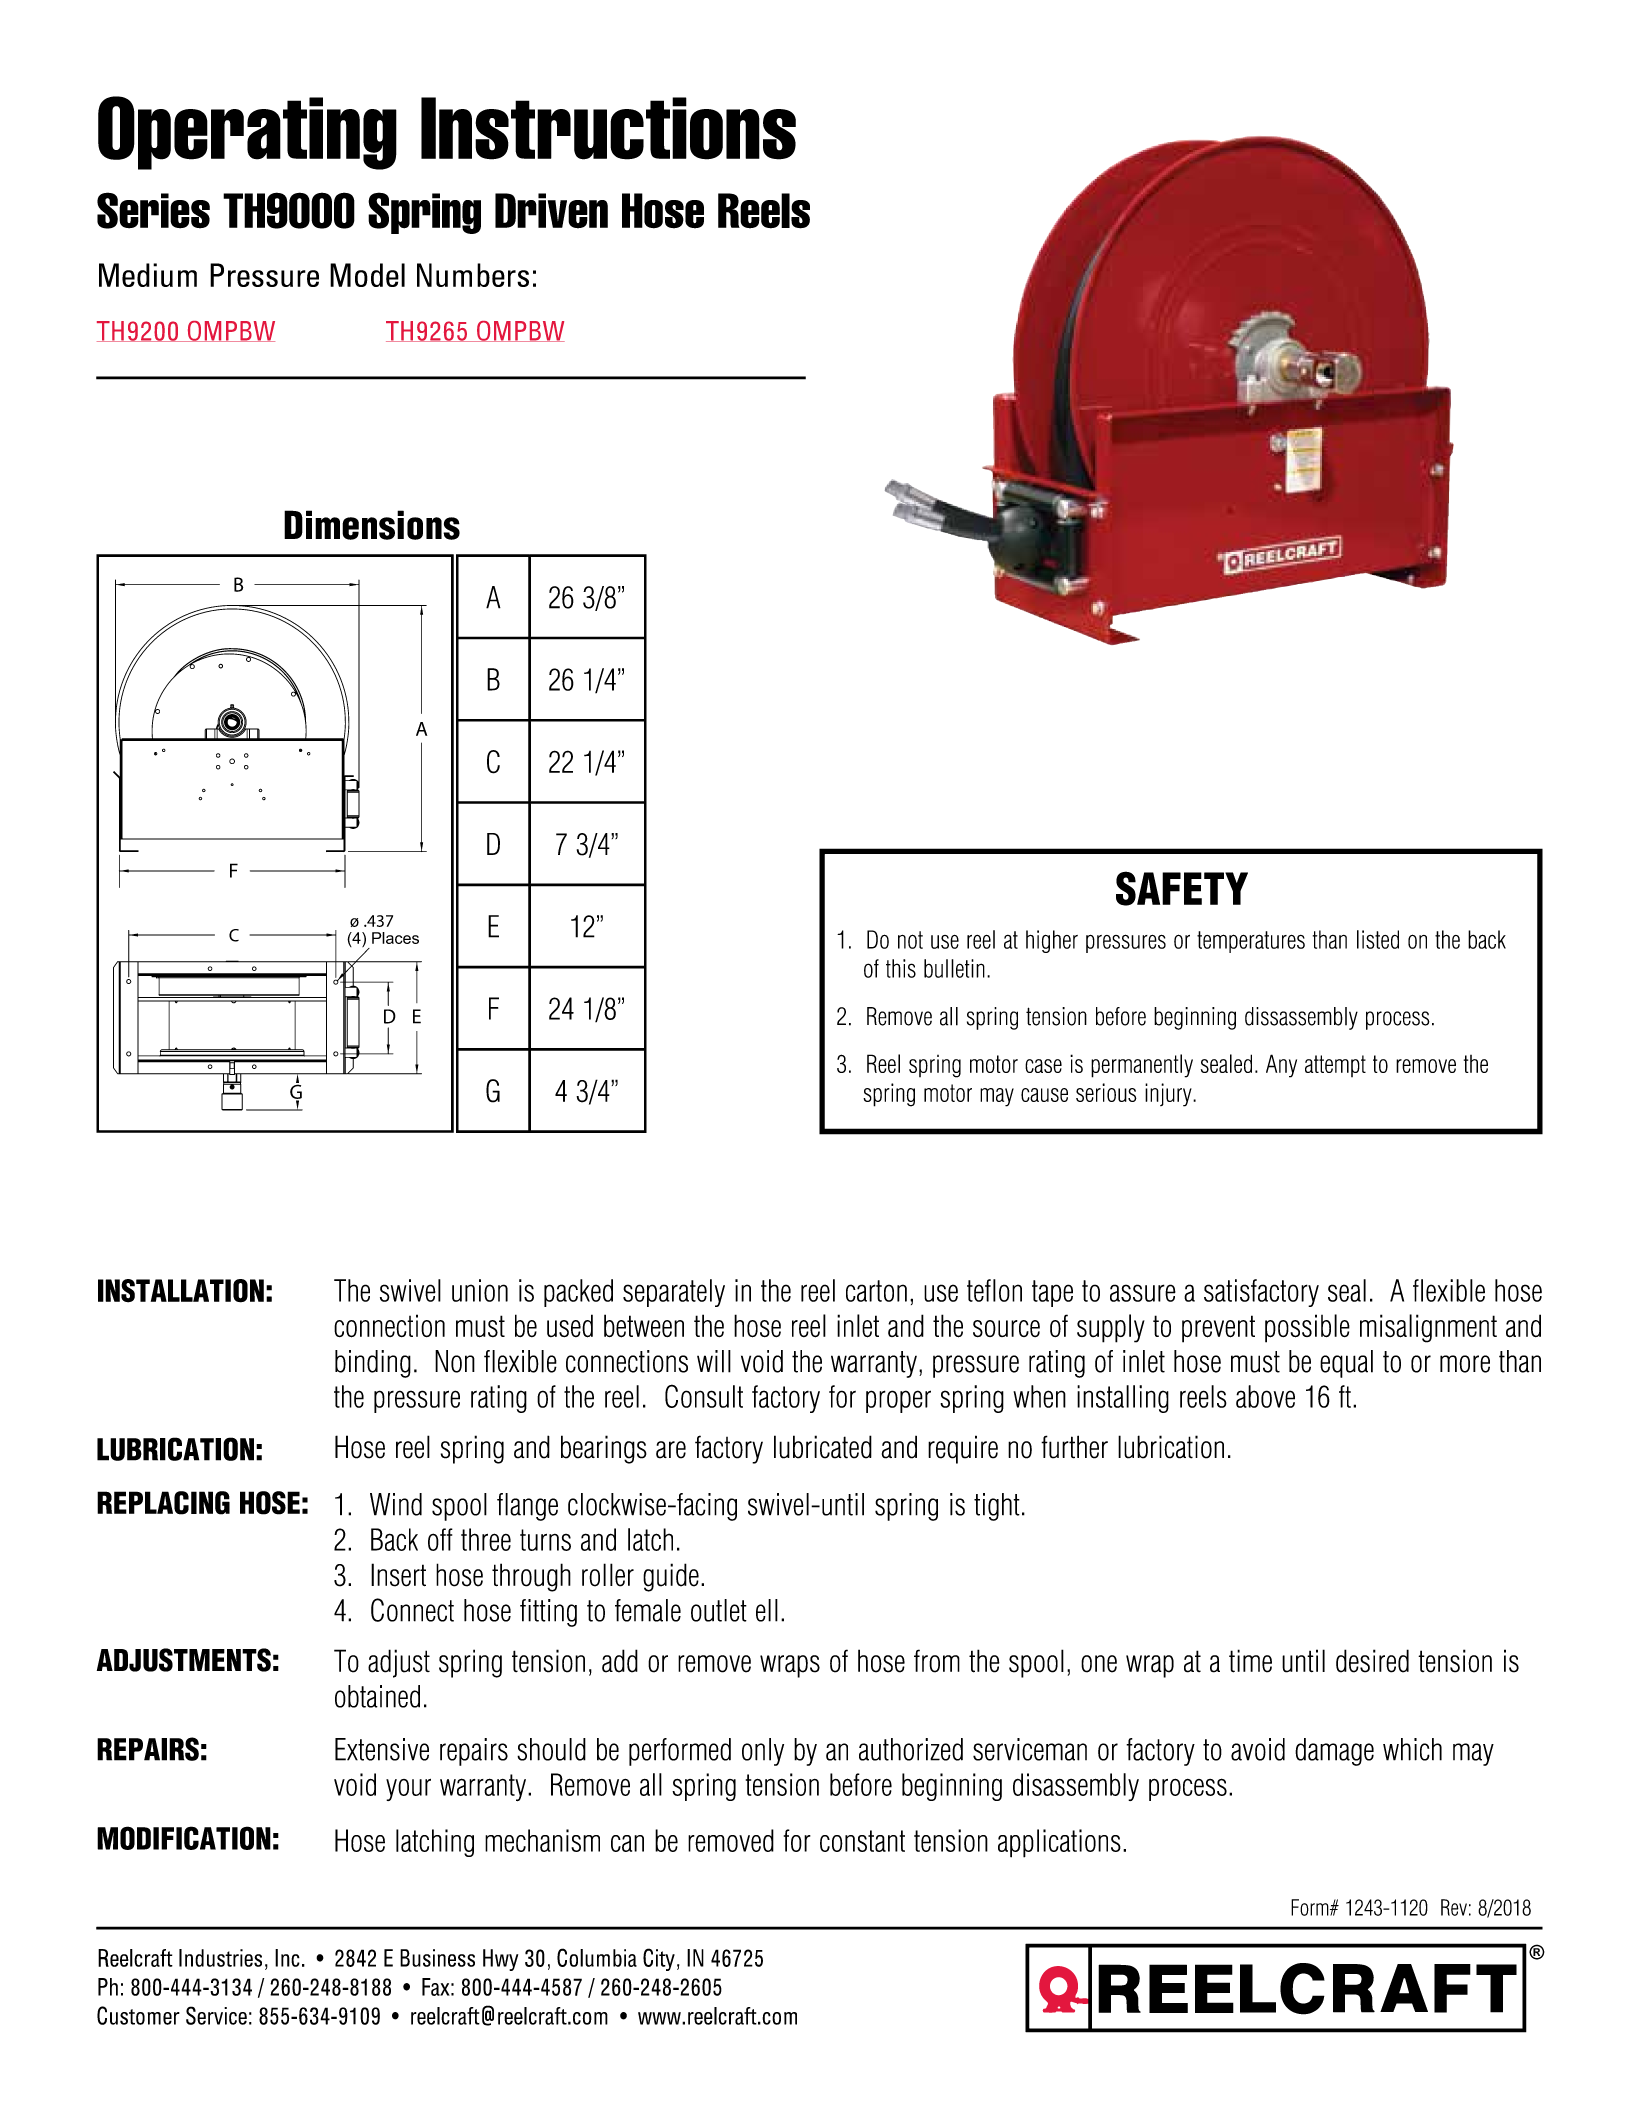  Describe the element at coordinates (181, 1291) in the screenshot. I see `INSTALLATION` at that location.
